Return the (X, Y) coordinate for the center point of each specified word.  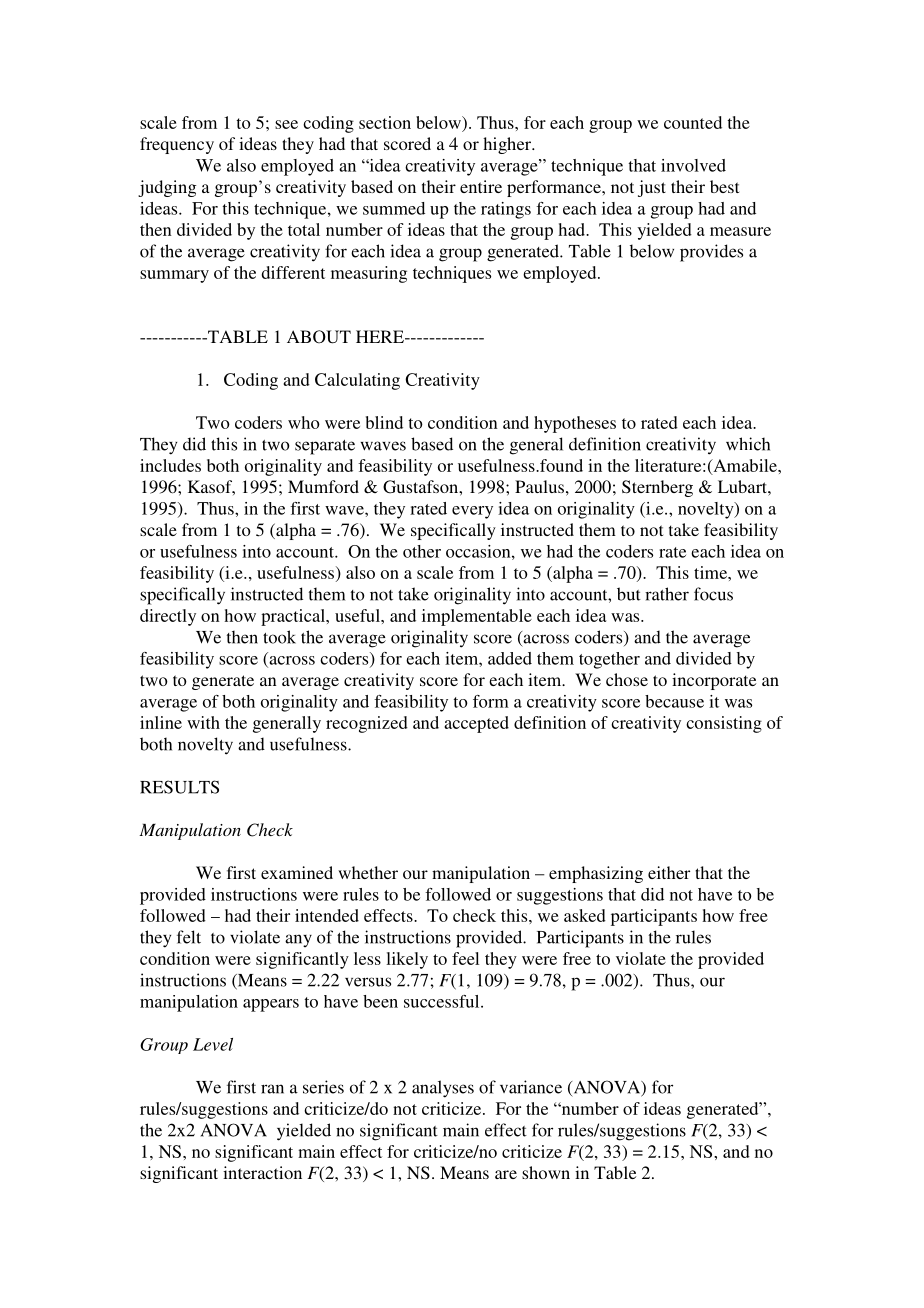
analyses (443, 1089)
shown (546, 1172)
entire (481, 186)
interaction (262, 1172)
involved (693, 165)
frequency (177, 145)
